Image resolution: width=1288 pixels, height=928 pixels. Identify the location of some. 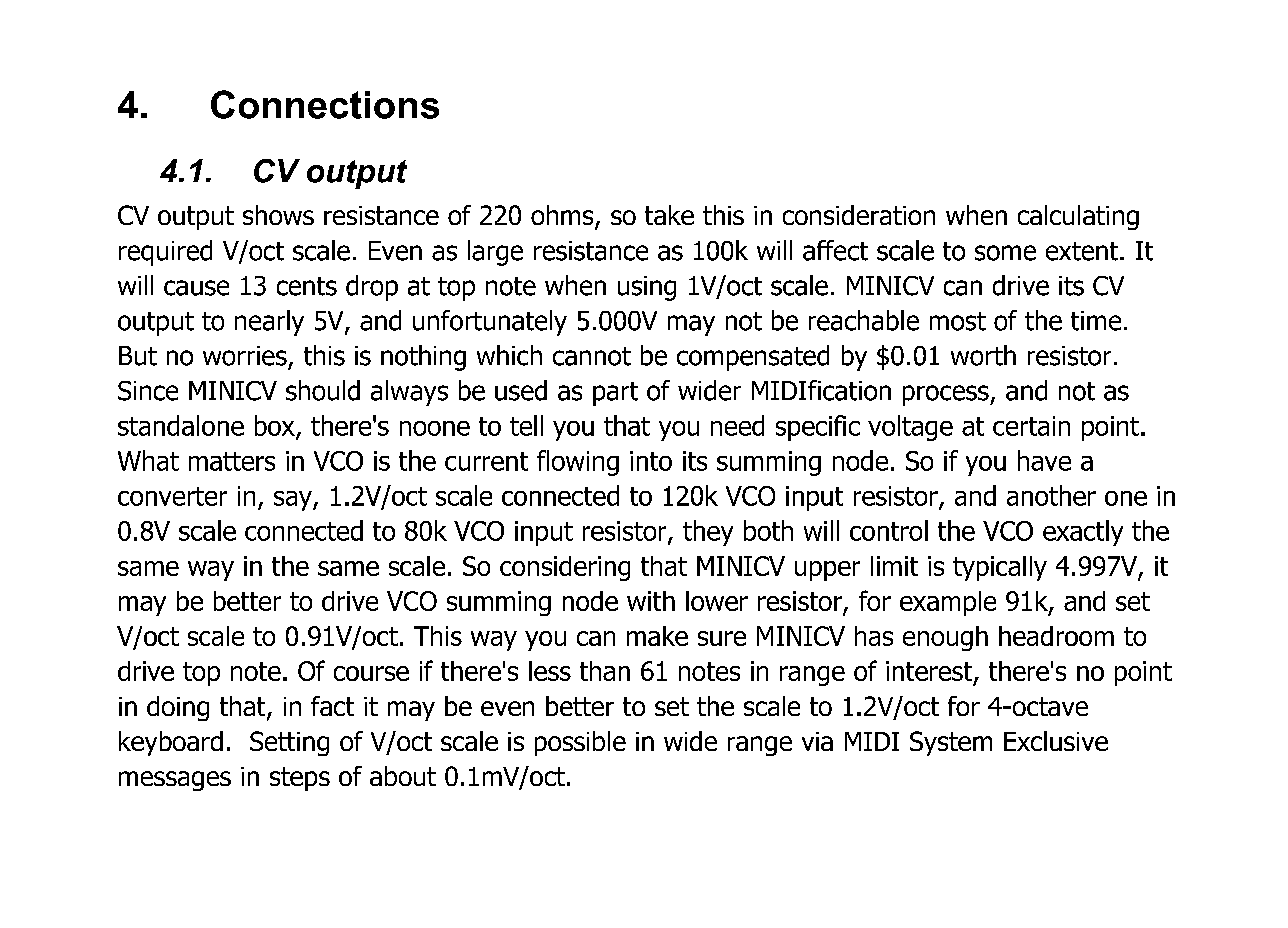
(1005, 253).
